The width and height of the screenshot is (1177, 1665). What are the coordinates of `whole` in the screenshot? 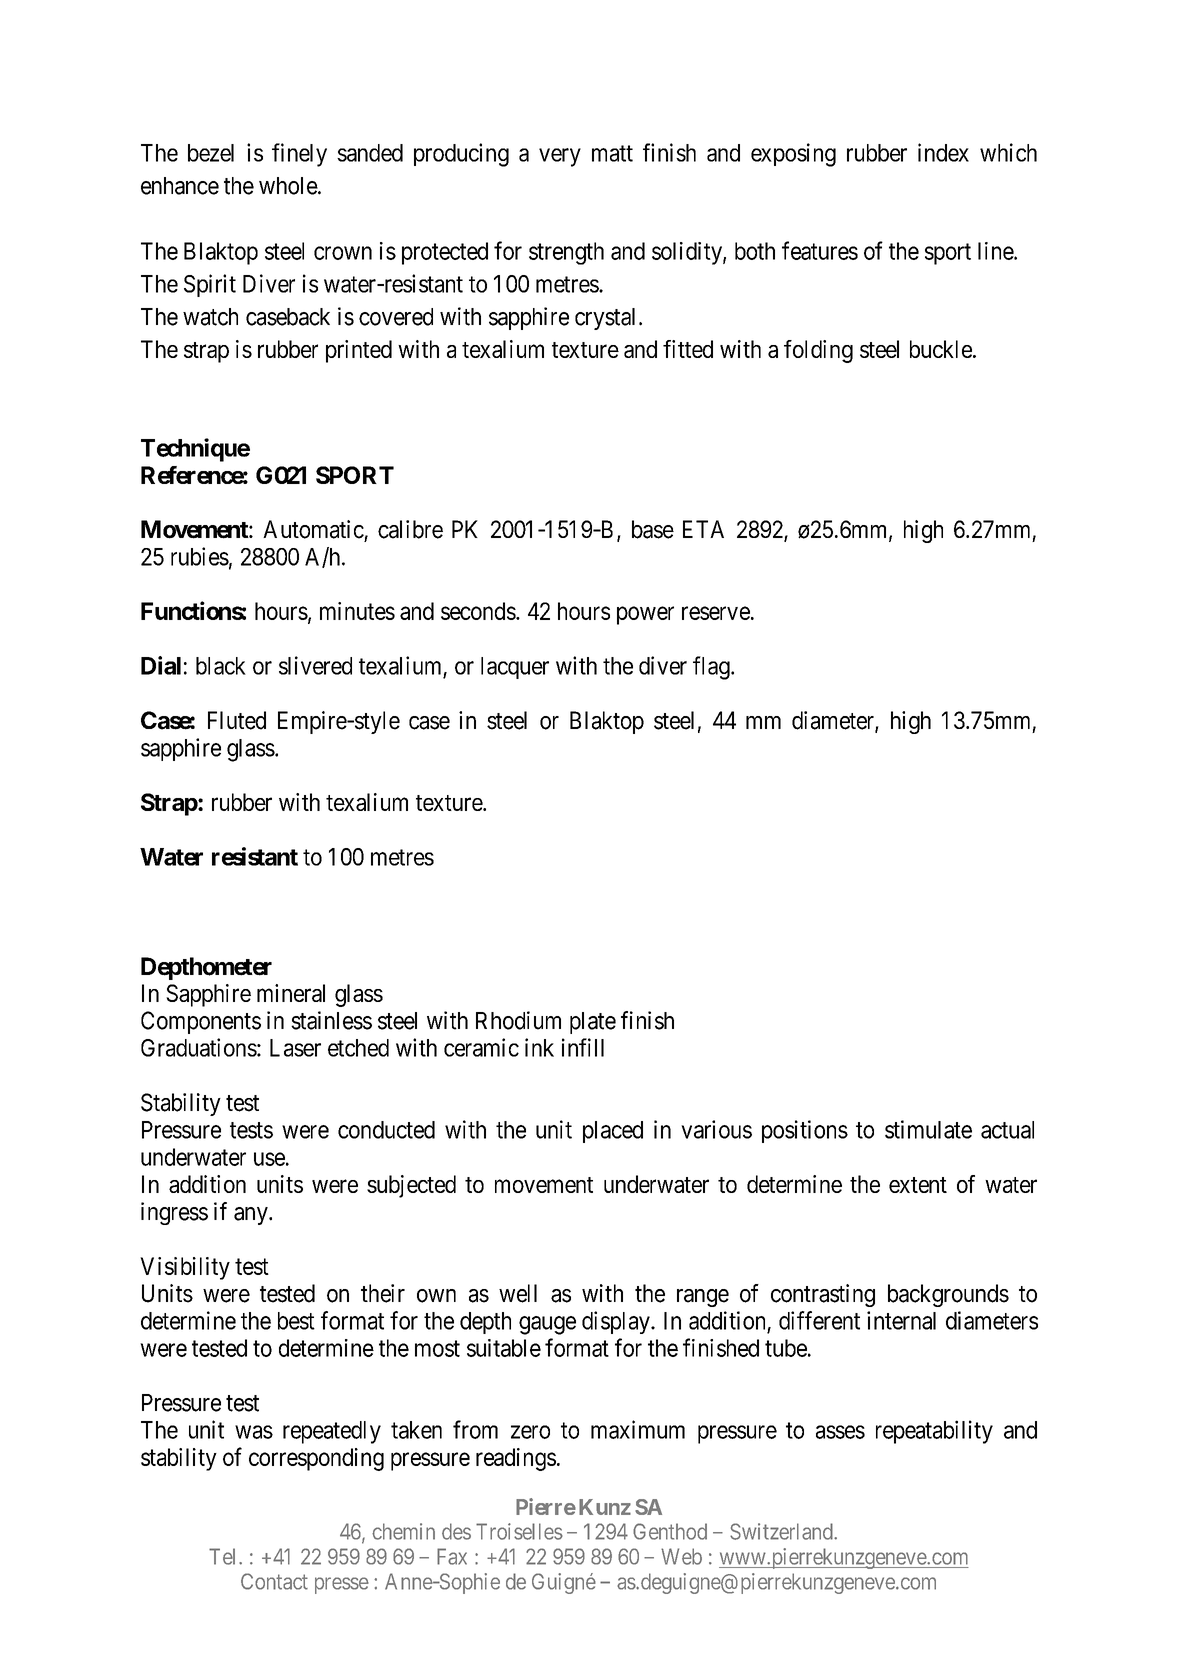 It's located at (289, 186).
